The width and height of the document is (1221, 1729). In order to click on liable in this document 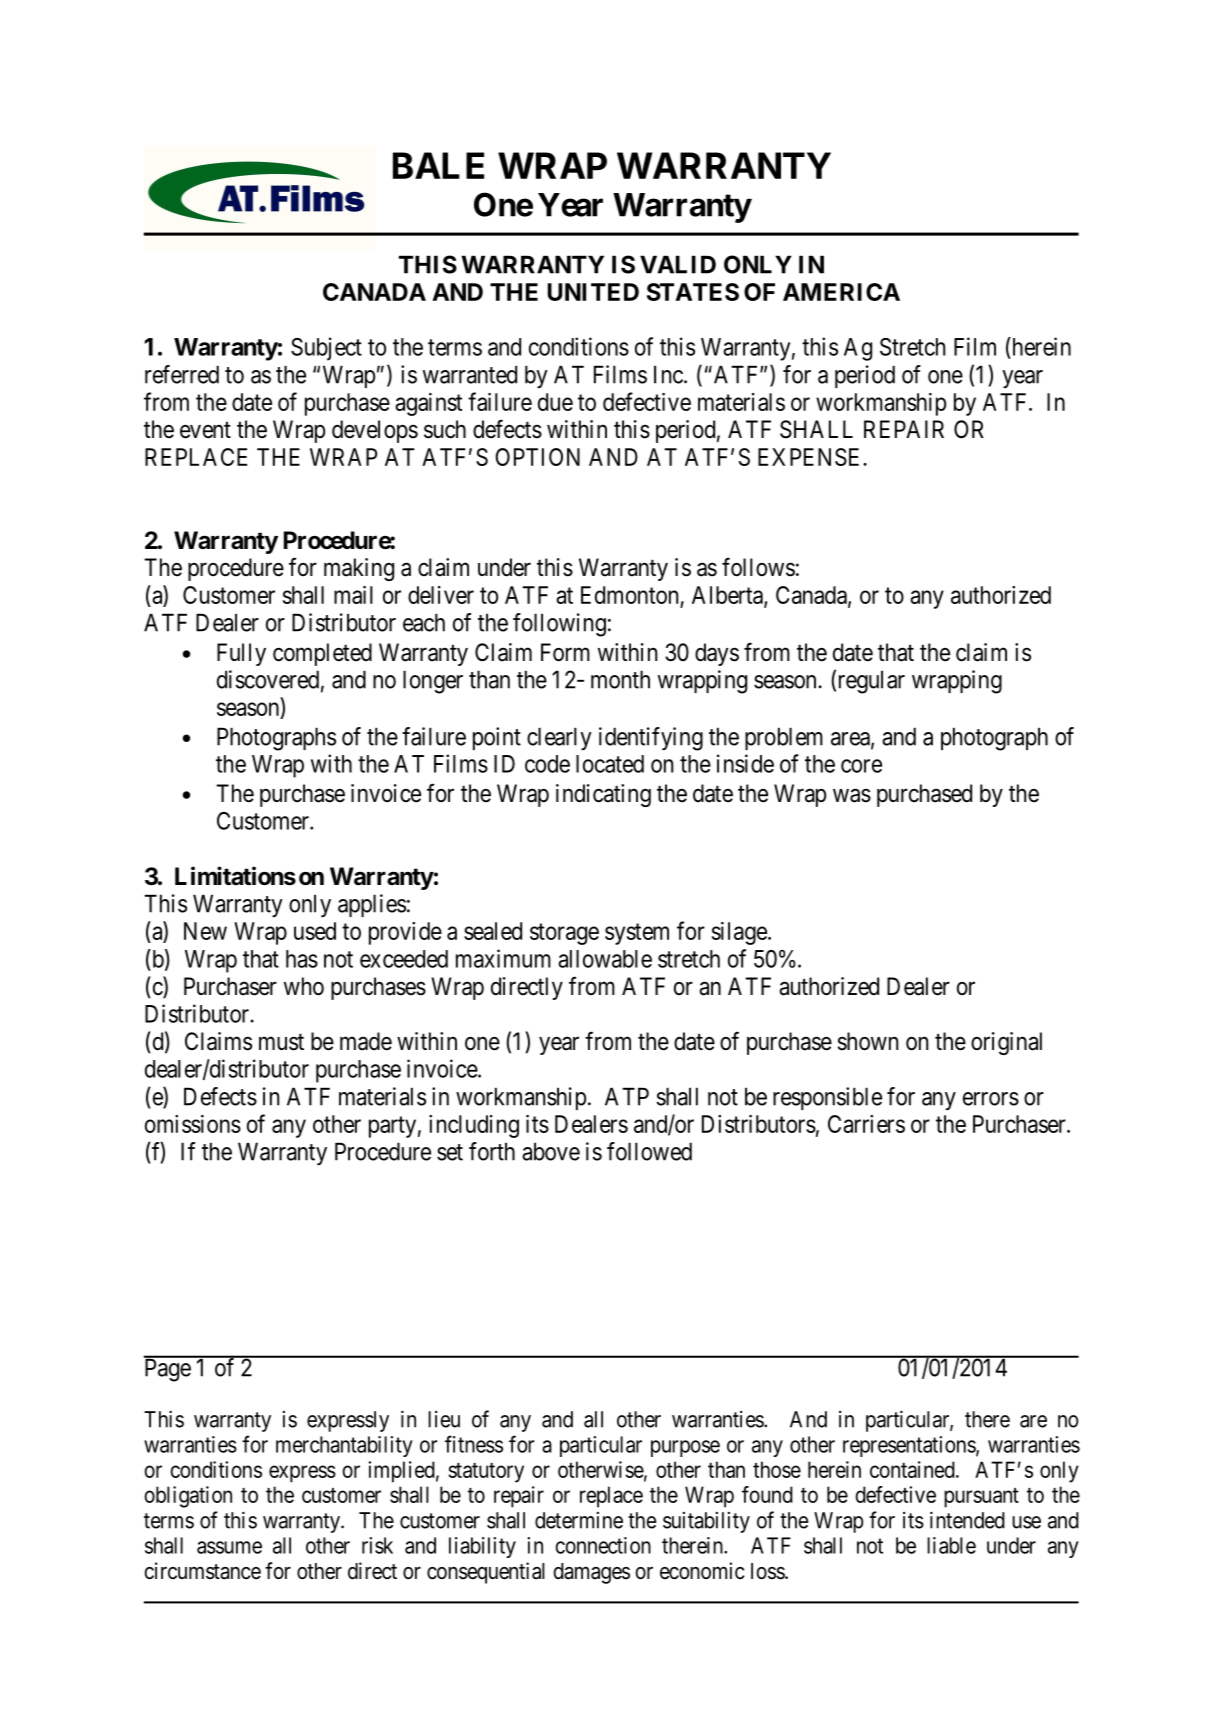, I will do `click(951, 1545)`.
